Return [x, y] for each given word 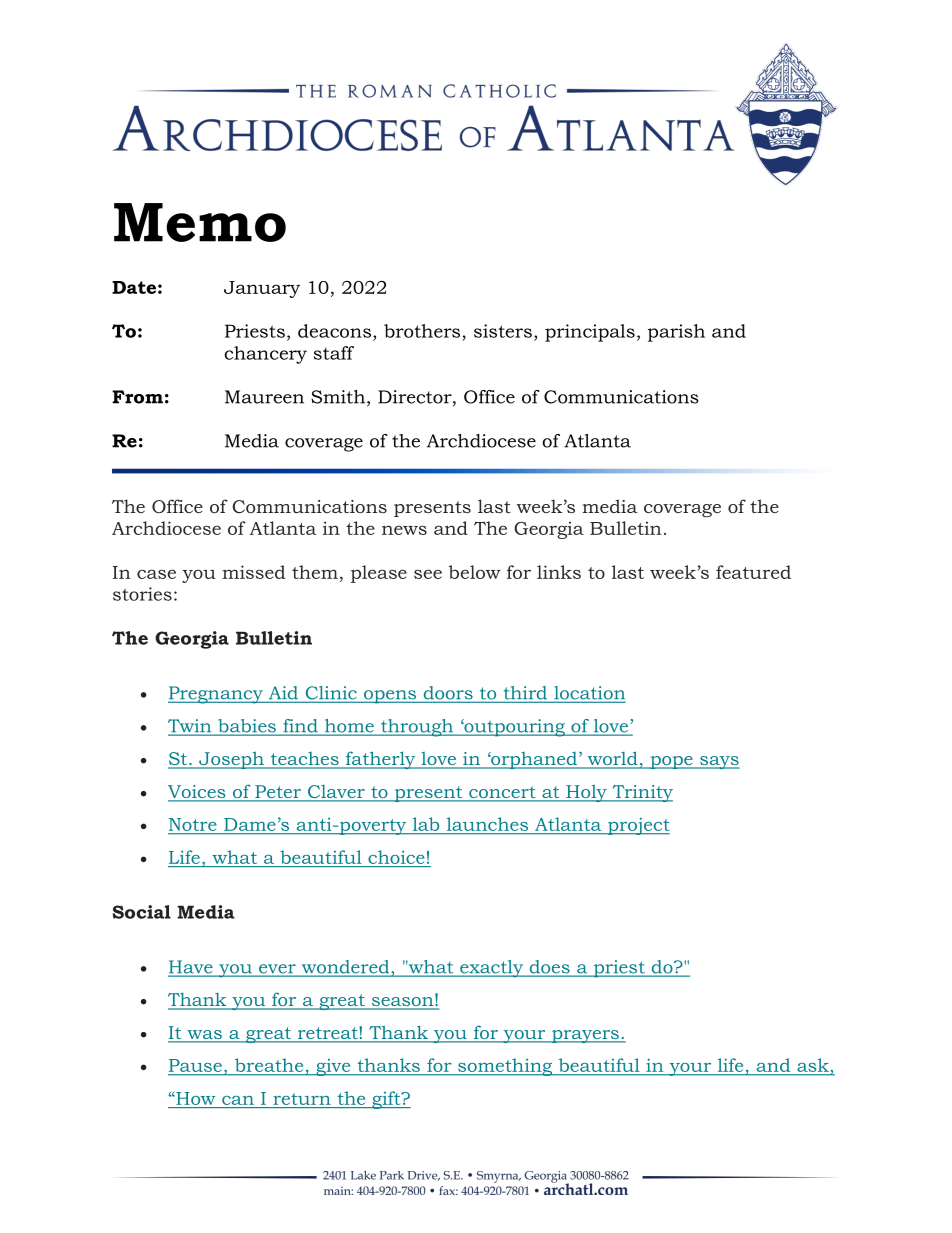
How [194, 1098]
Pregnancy [216, 695]
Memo [200, 222]
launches [487, 824]
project [638, 826]
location [588, 694]
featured [753, 572]
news [404, 530]
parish [676, 333]
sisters [503, 331]
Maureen [264, 397]
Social [142, 912]
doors [448, 694]
